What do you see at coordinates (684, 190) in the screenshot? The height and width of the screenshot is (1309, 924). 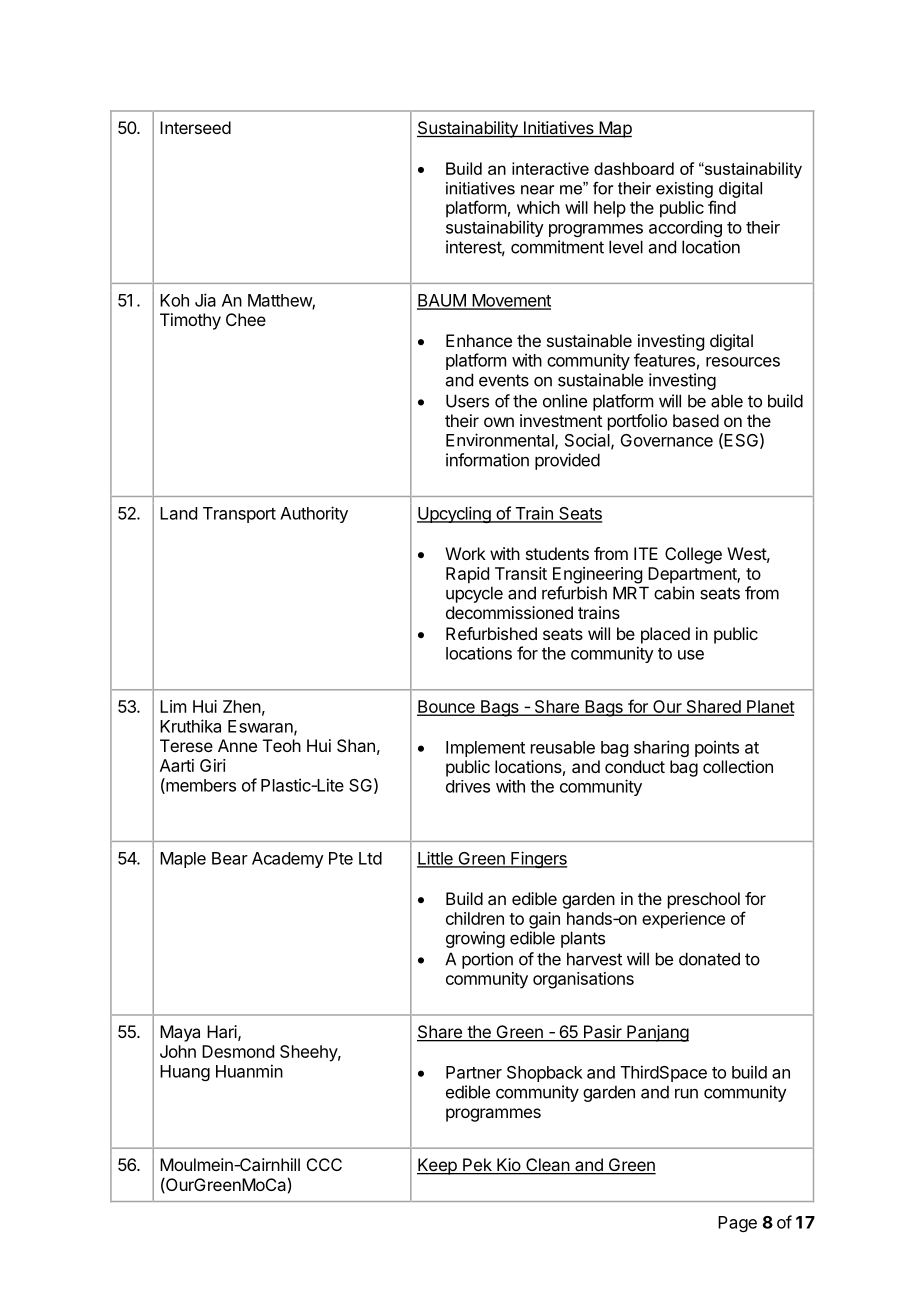 I see `existing` at bounding box center [684, 190].
